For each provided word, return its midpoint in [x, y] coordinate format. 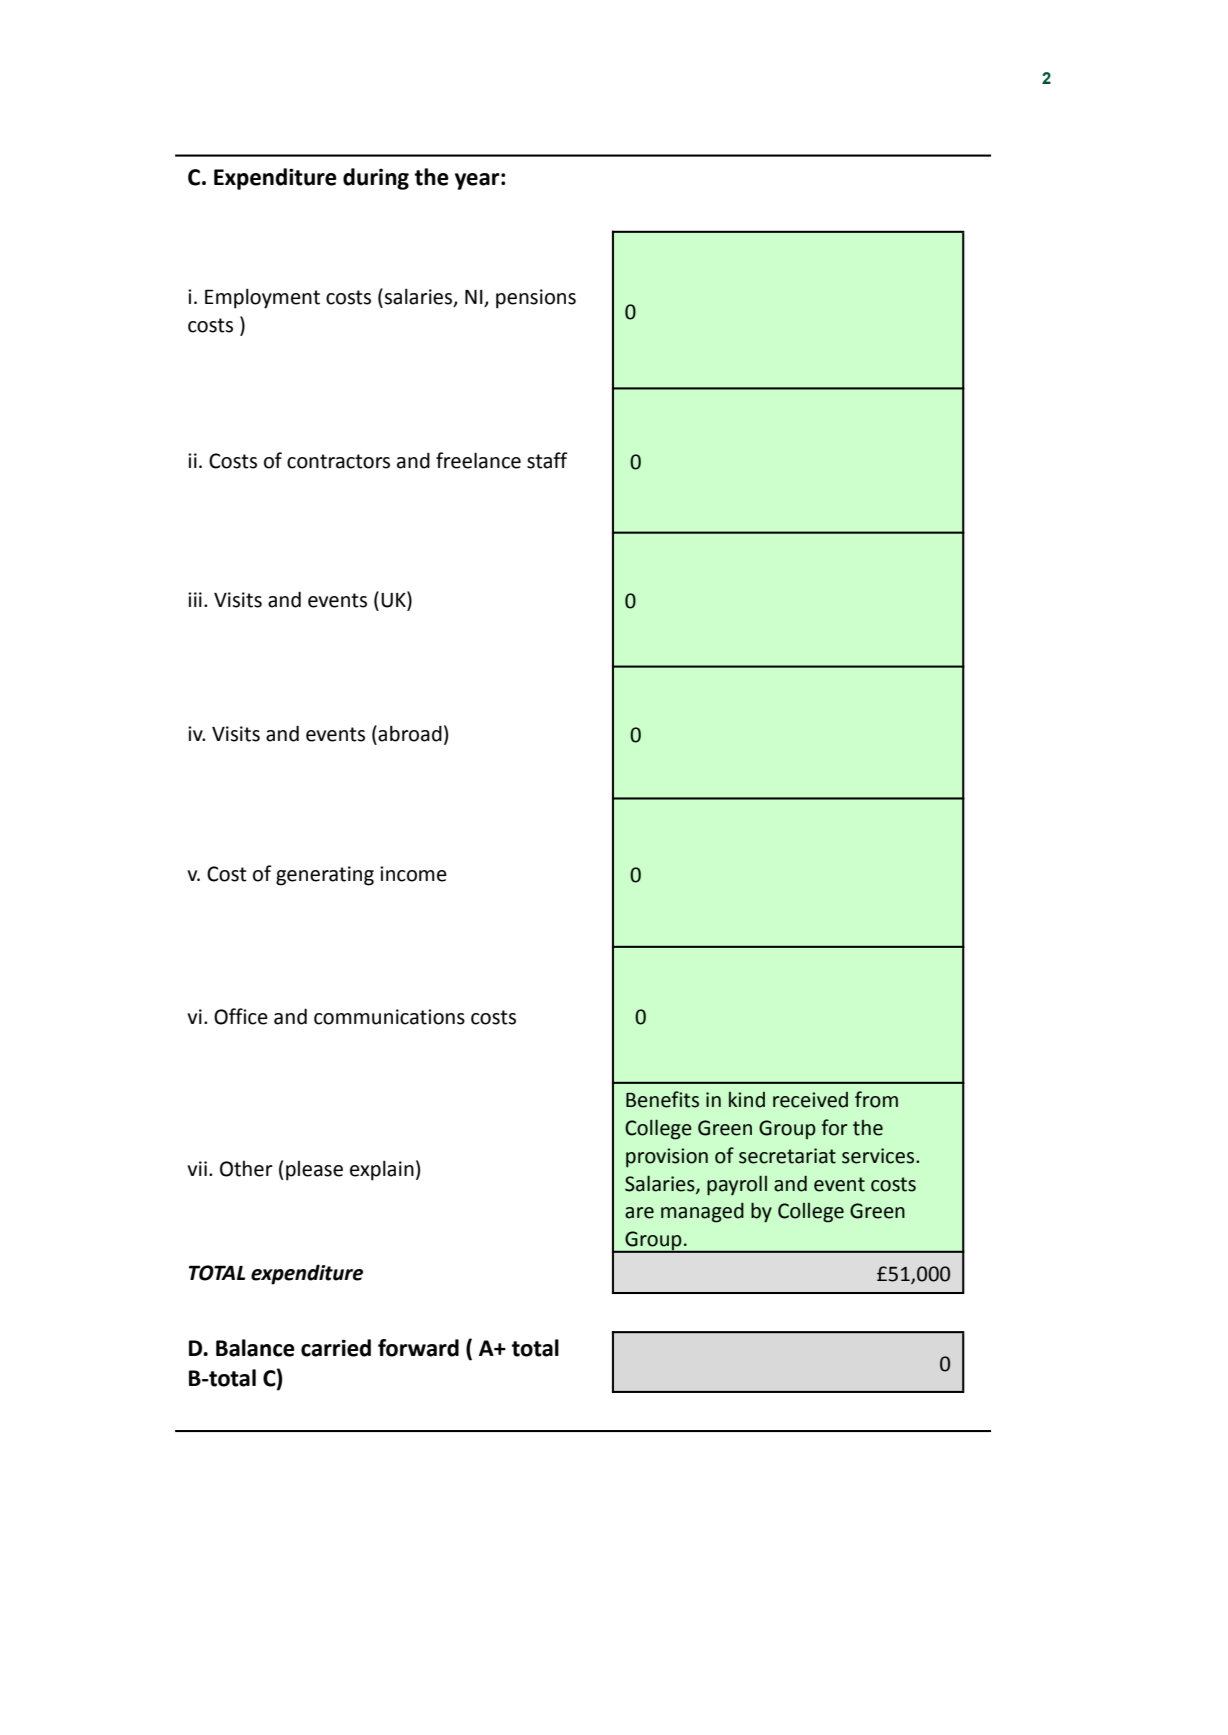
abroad [410, 733]
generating [325, 876]
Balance [255, 1348]
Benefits [662, 1099]
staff [547, 460]
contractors [338, 461]
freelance [478, 460]
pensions [536, 299]
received [810, 1100]
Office [241, 1016]
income [413, 874]
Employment [262, 298]
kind [747, 1100]
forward [418, 1348]
